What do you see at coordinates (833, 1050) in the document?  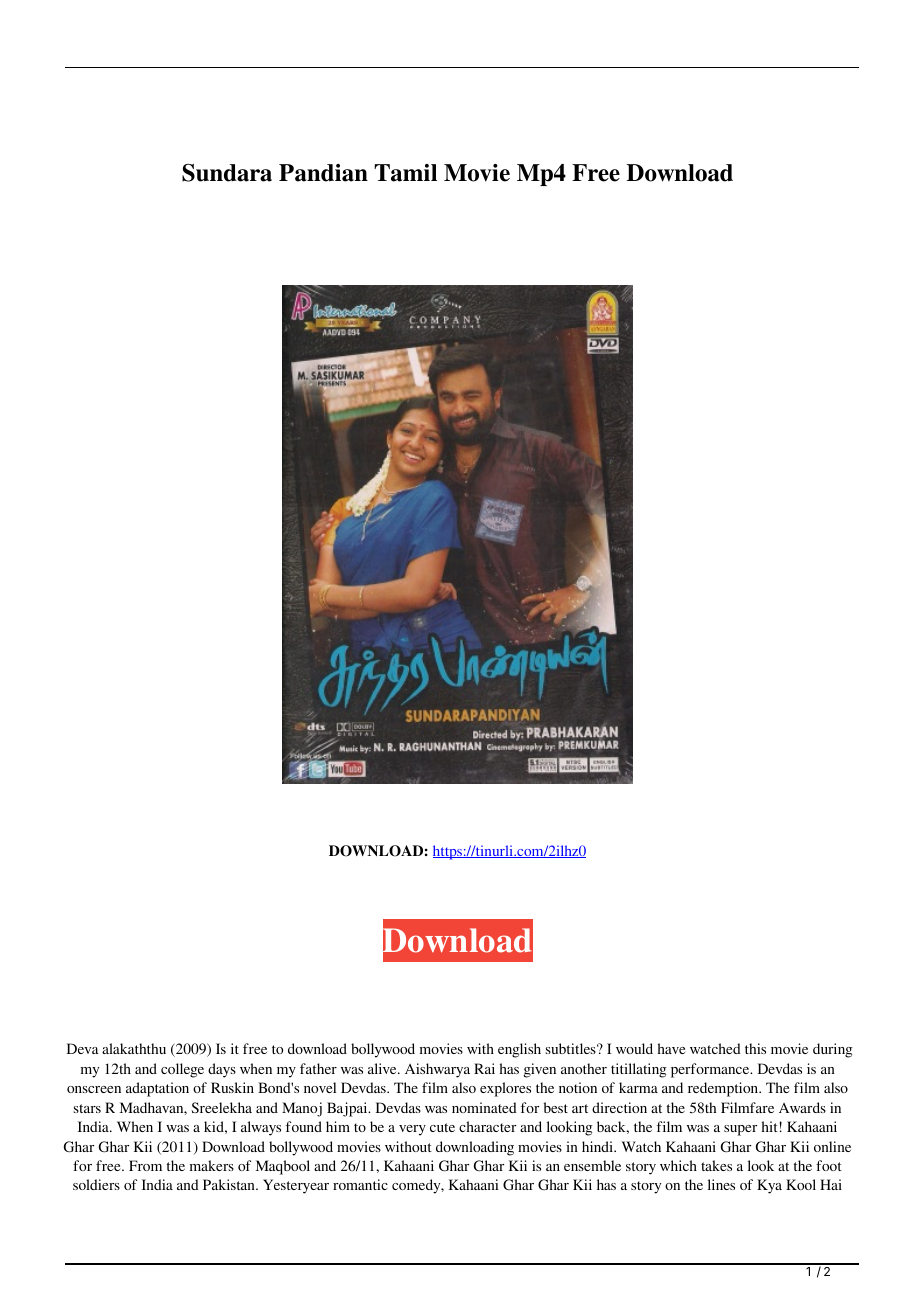 I see `during` at bounding box center [833, 1050].
